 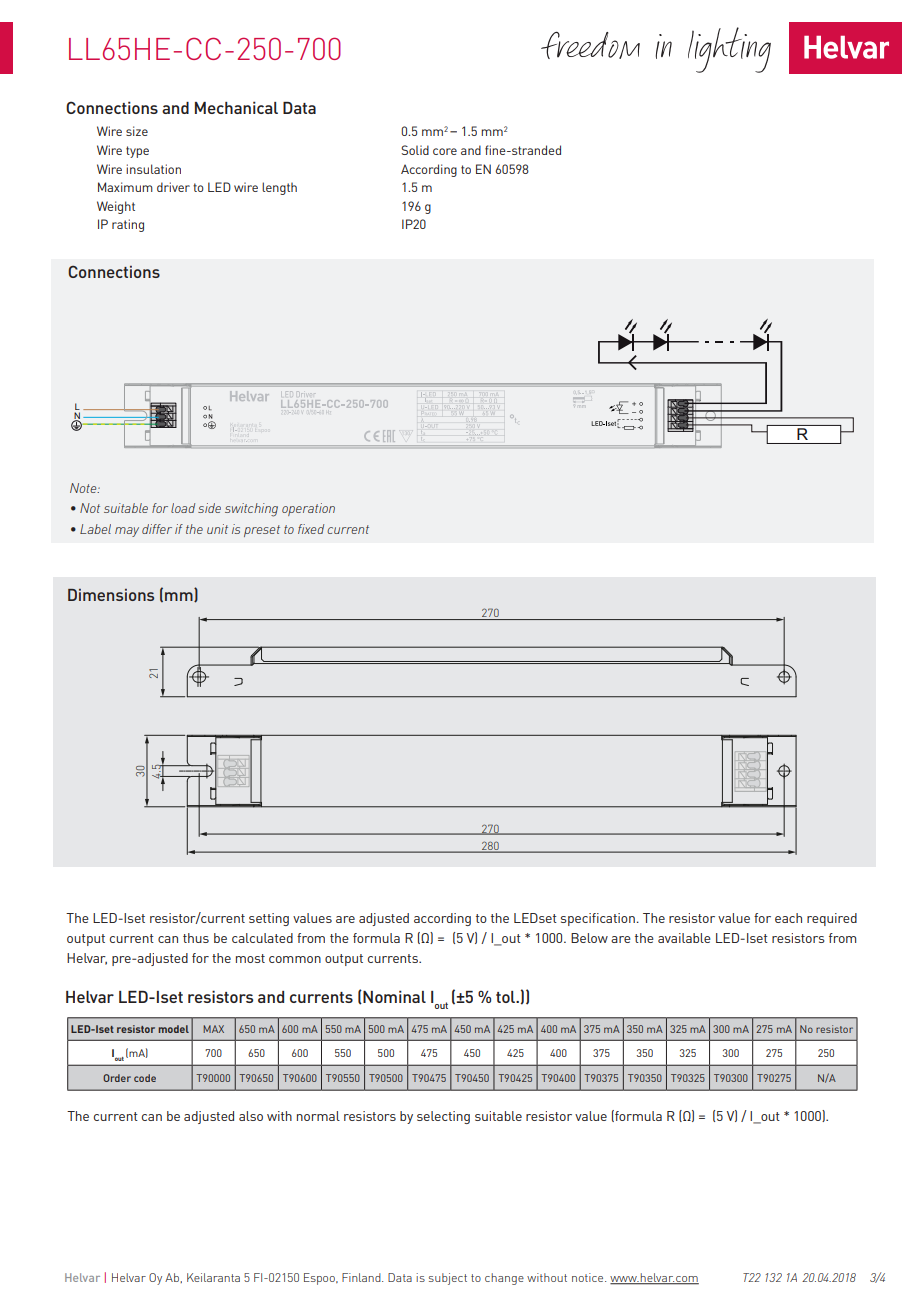 I want to click on core, so click(x=445, y=151).
